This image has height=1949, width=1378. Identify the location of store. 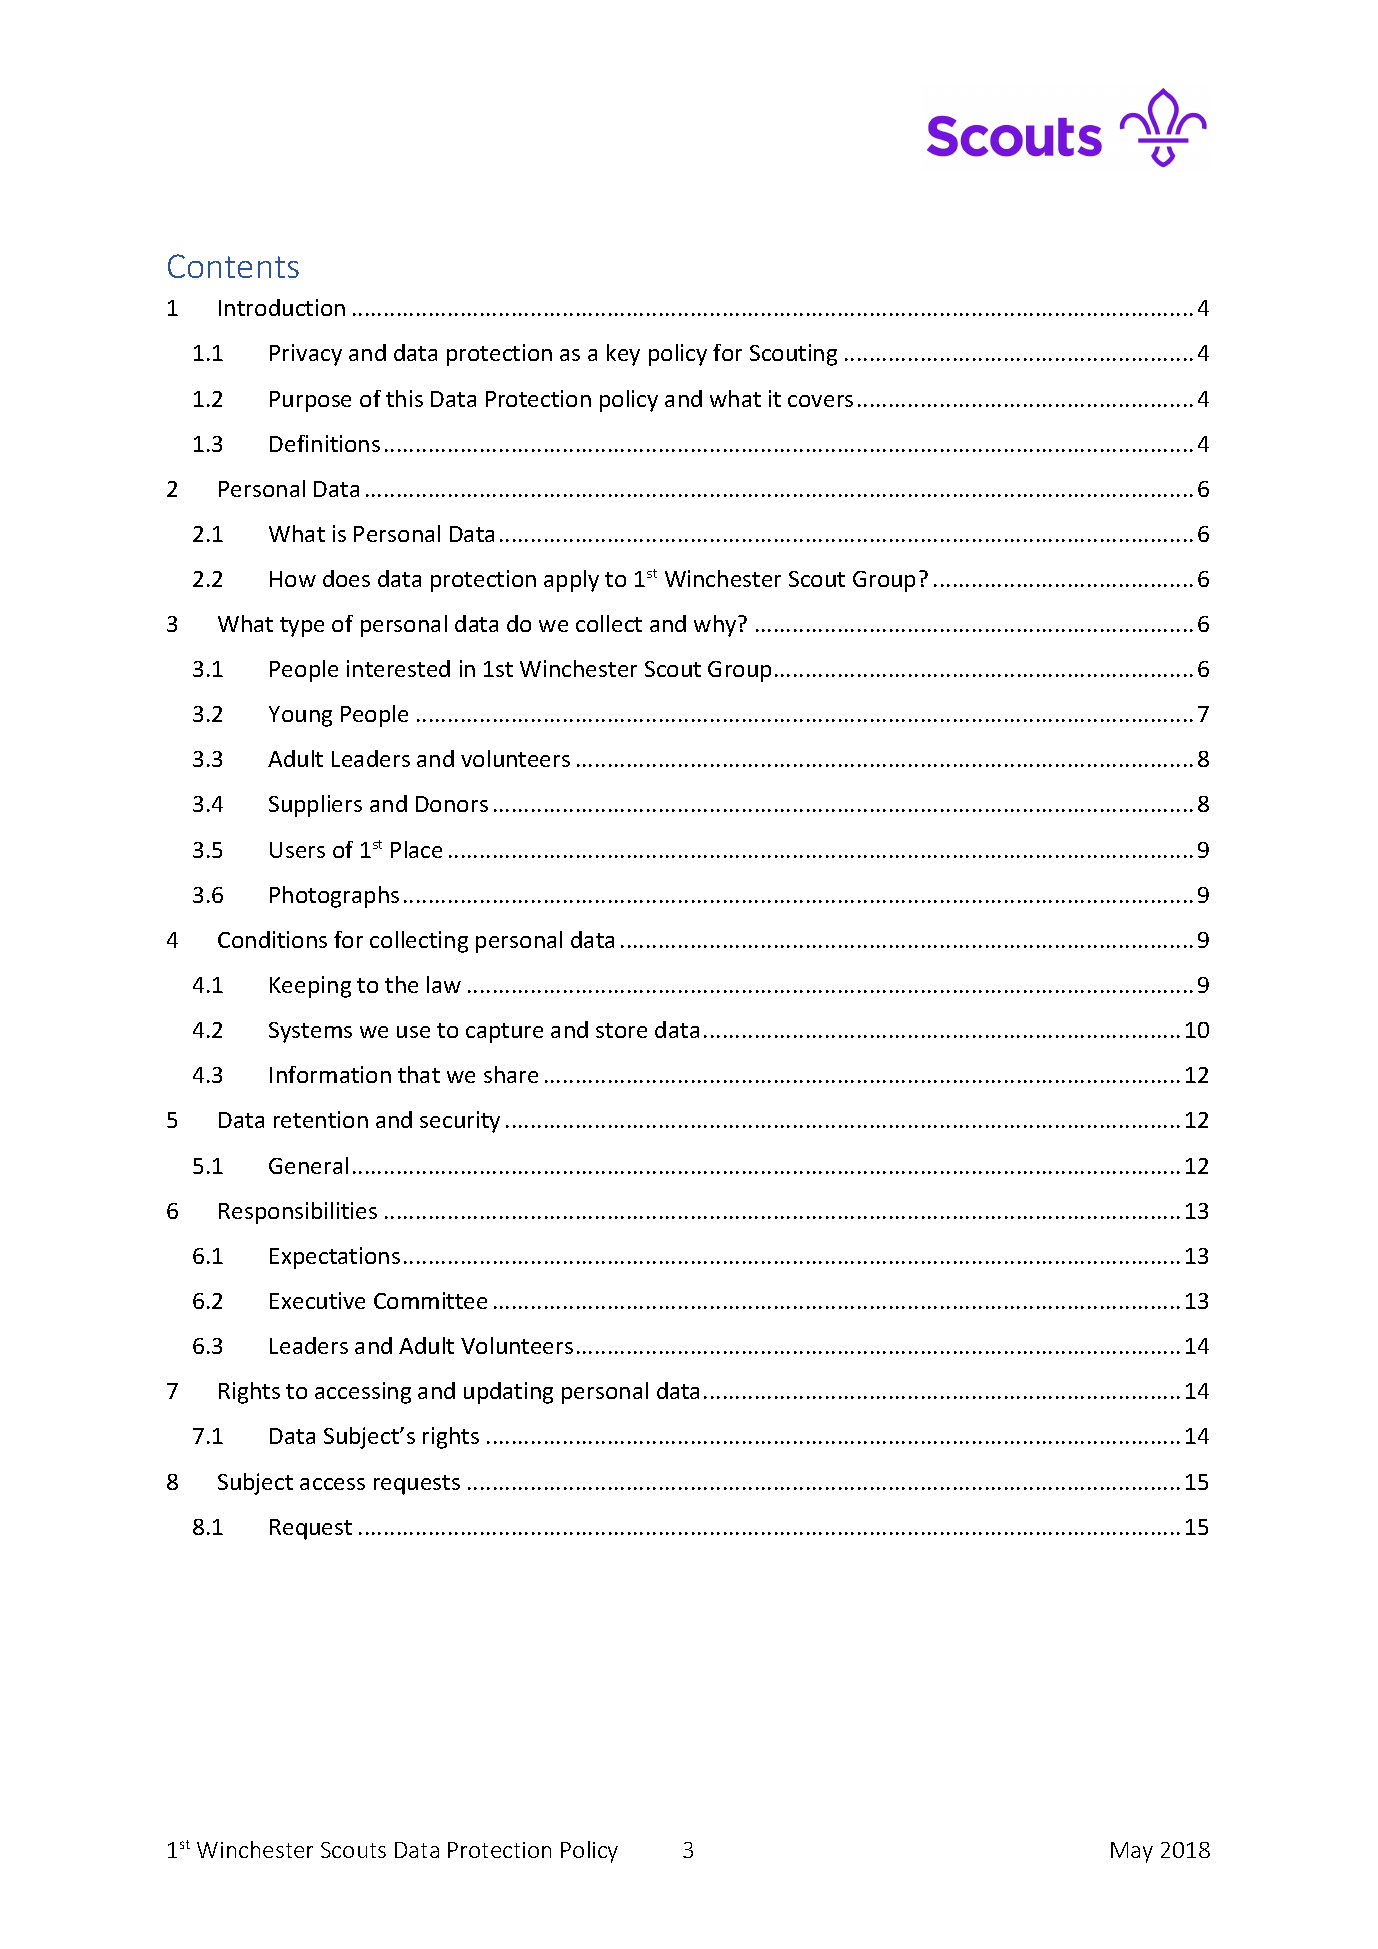
(621, 1030).
